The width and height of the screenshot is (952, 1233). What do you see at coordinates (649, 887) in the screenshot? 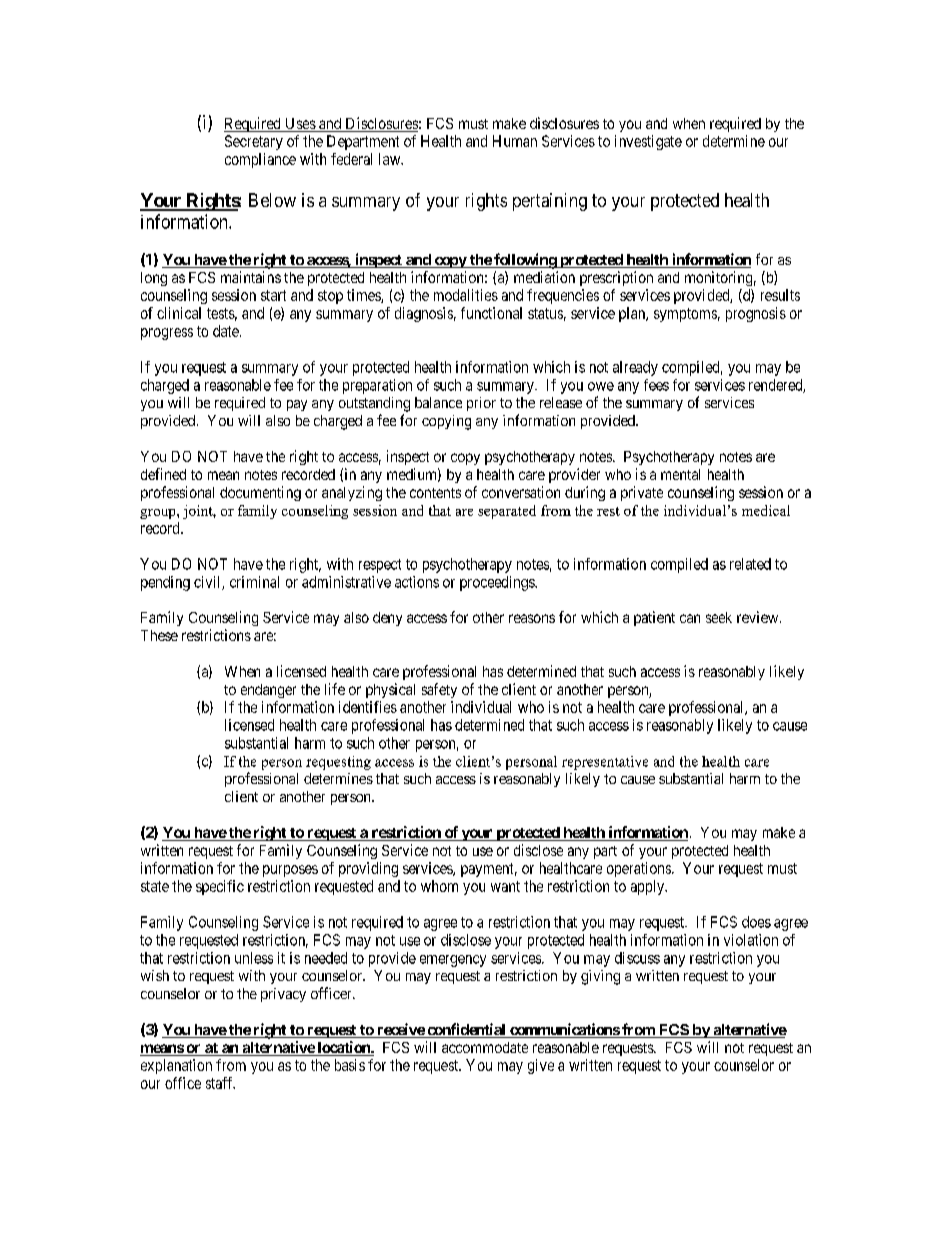
I see `apply` at bounding box center [649, 887].
